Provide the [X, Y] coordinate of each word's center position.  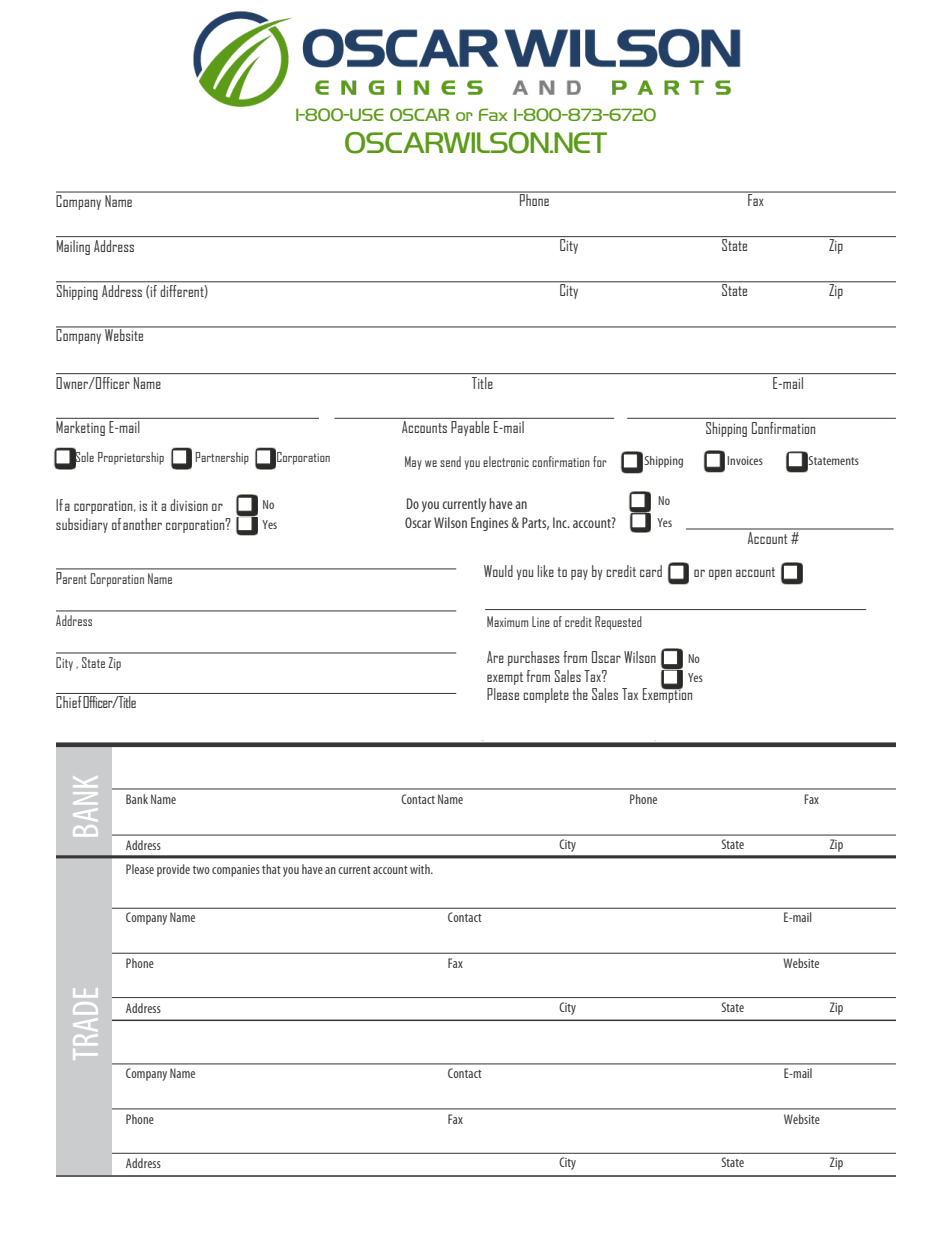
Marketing [80, 428]
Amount [214, 997]
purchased [612, 1064]
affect [376, 1064]
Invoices [745, 460]
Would [498, 571]
